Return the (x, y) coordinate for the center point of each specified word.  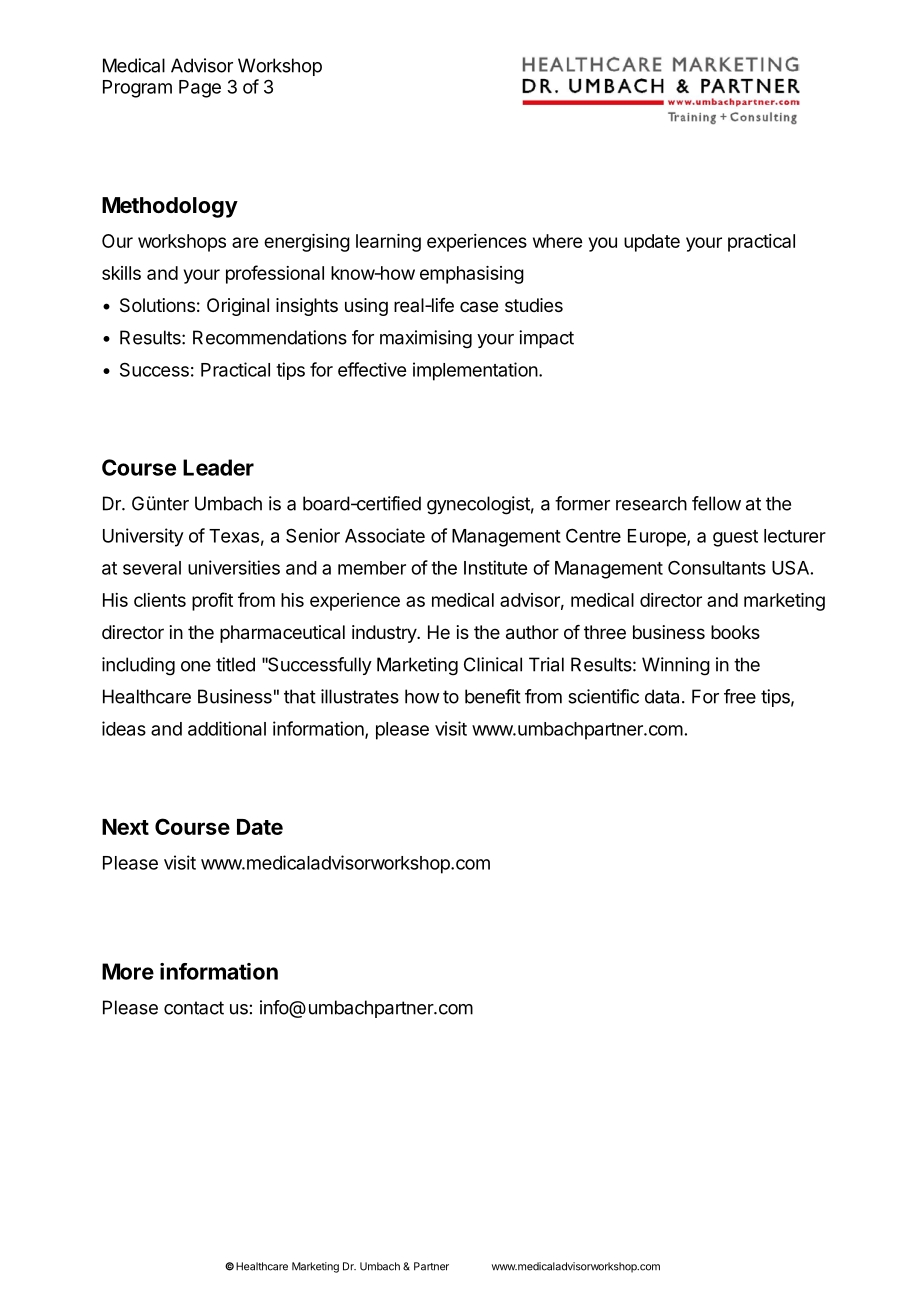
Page (200, 89)
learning (388, 243)
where (557, 241)
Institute (495, 567)
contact (194, 1008)
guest (735, 538)
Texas (234, 536)
